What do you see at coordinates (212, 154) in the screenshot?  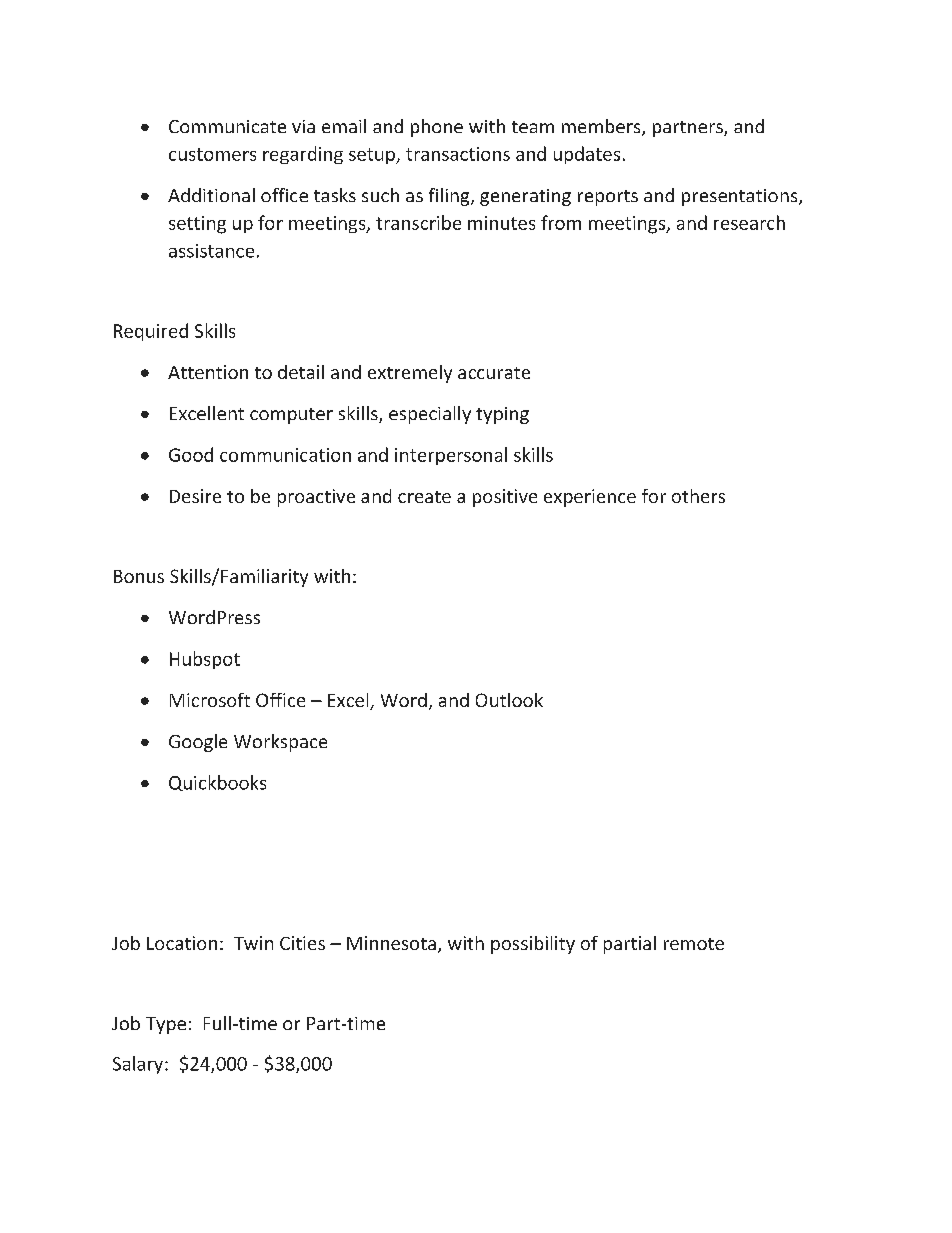 I see `customers` at bounding box center [212, 154].
